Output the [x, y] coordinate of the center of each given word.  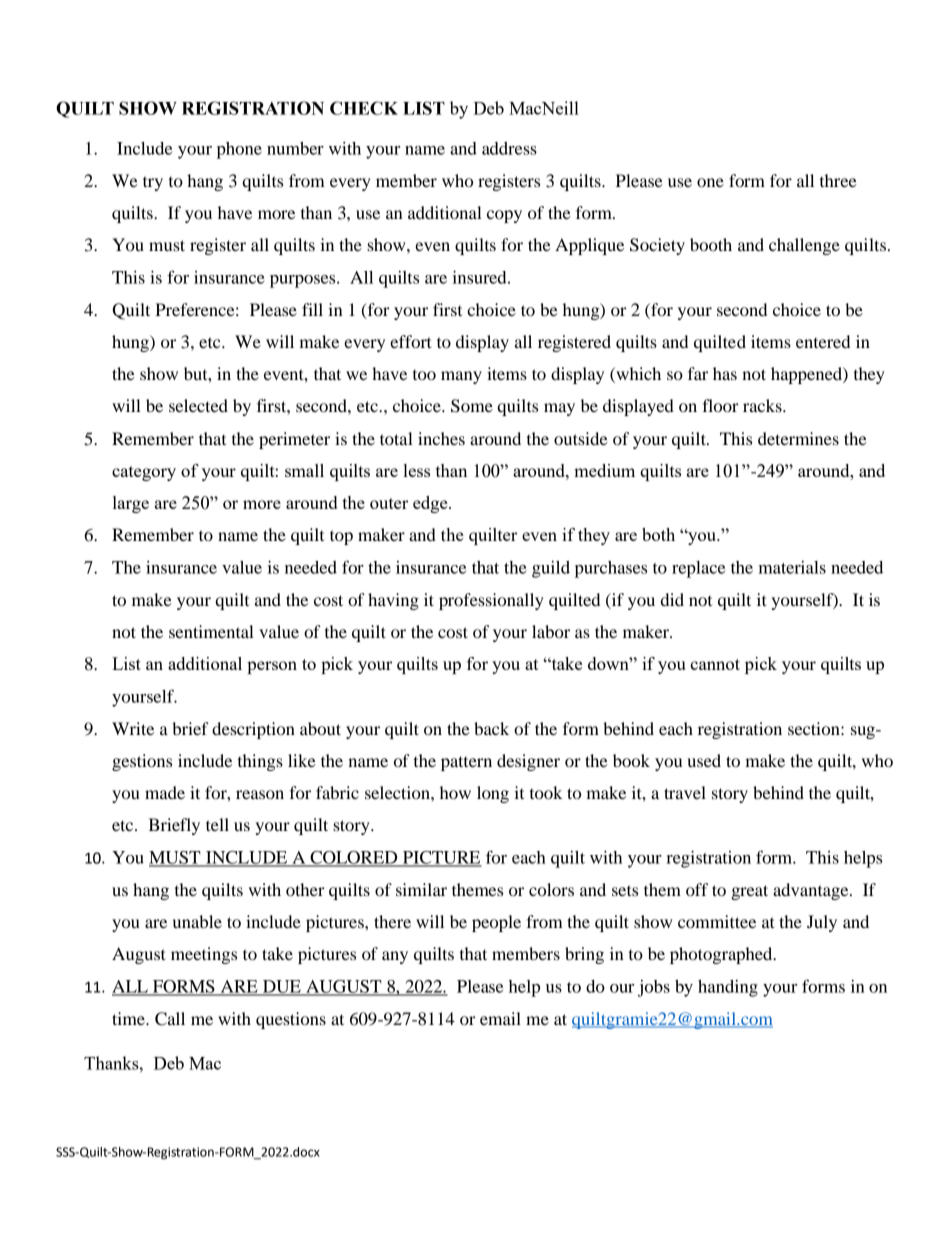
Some [472, 406]
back [491, 728]
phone [239, 150]
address [509, 148]
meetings [204, 955]
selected [198, 405]
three [838, 180]
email [500, 1018]
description [253, 730]
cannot [715, 664]
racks [763, 405]
